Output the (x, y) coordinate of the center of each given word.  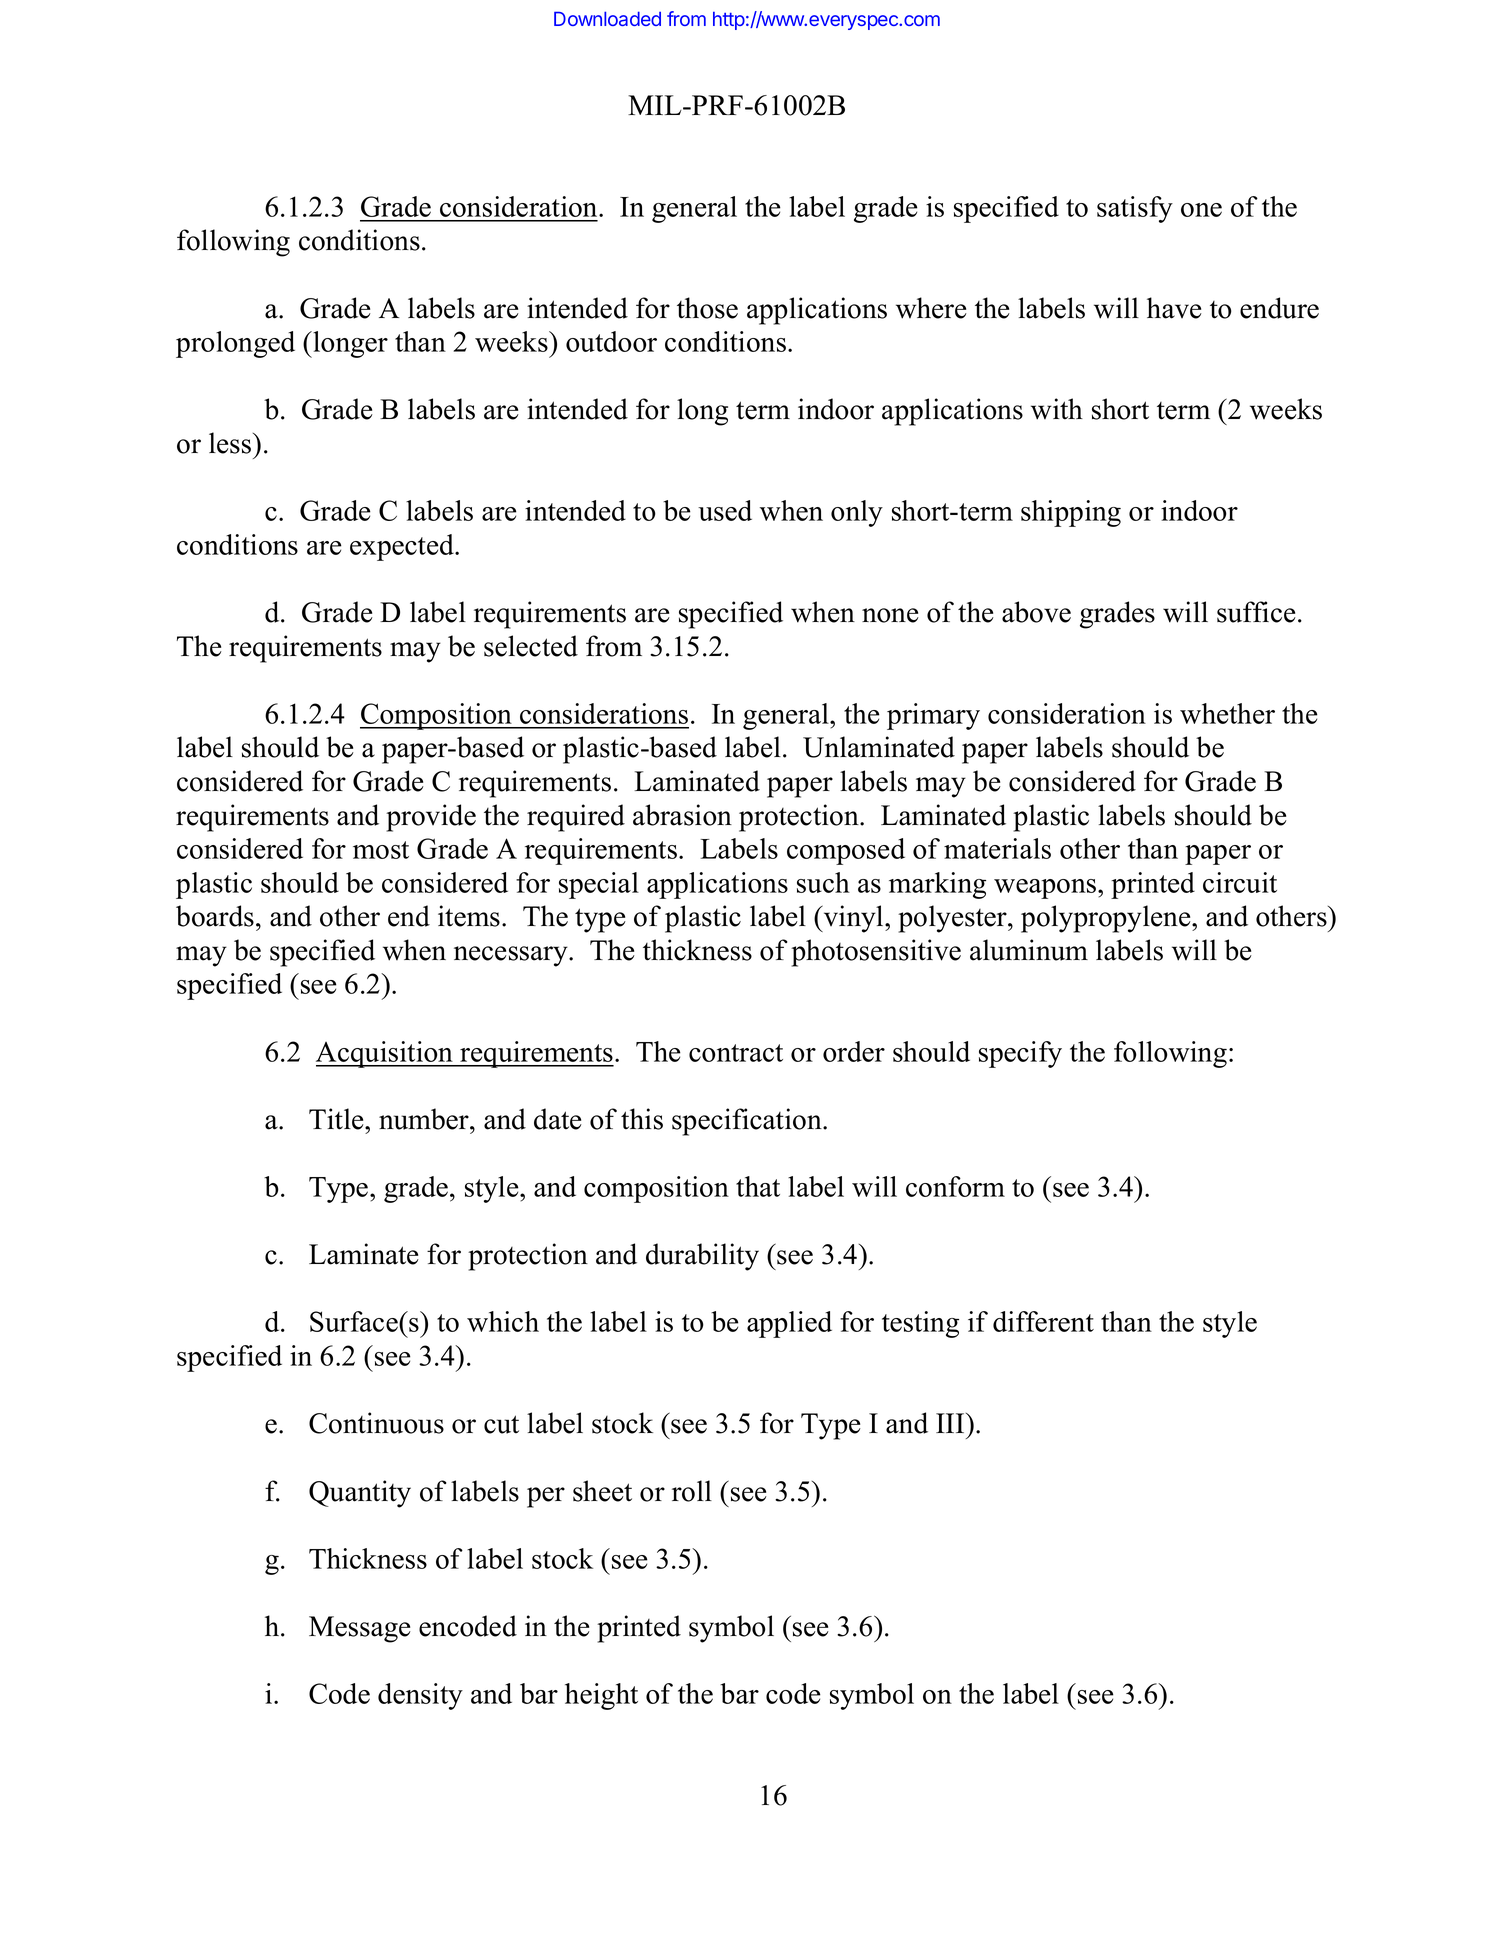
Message (360, 1629)
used (725, 510)
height (601, 1696)
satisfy (1135, 209)
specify (1020, 1054)
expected (403, 547)
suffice (1256, 612)
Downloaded (607, 18)
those (707, 308)
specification (748, 1122)
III (951, 1423)
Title (337, 1119)
